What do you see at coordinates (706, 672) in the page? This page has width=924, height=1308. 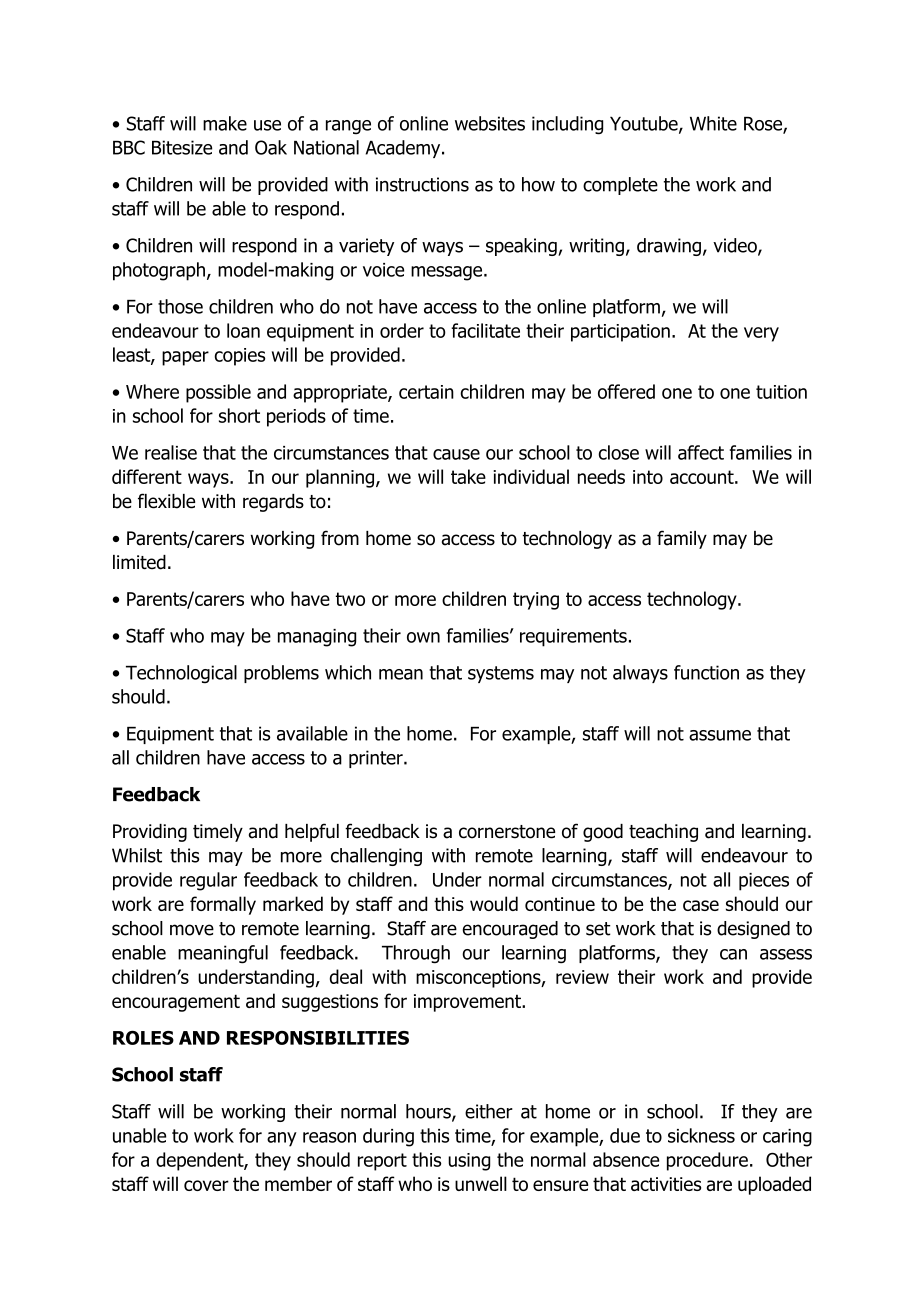 I see `function` at bounding box center [706, 672].
